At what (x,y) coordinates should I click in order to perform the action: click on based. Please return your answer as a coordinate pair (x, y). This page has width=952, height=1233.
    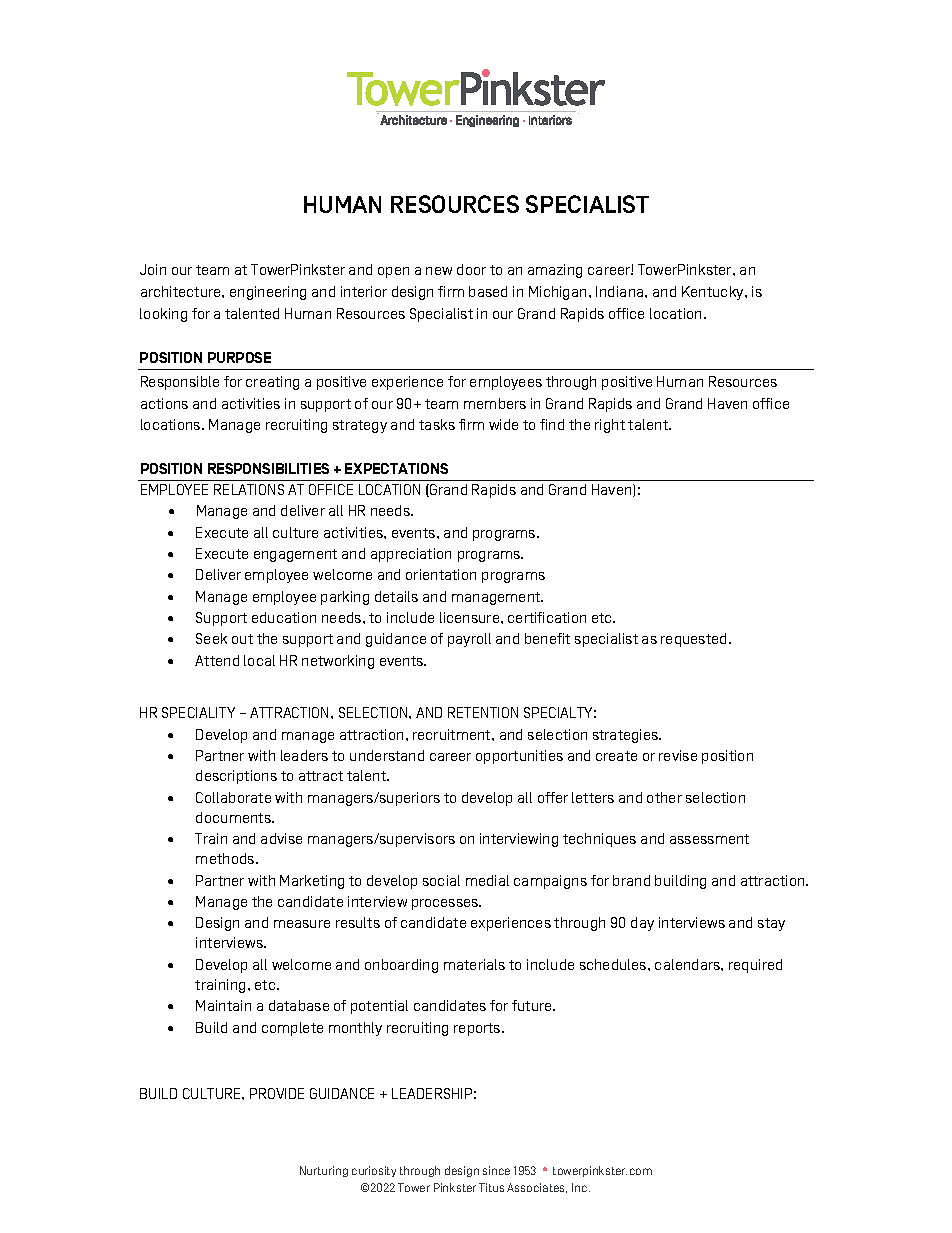
    Looking at the image, I should click on (488, 291).
